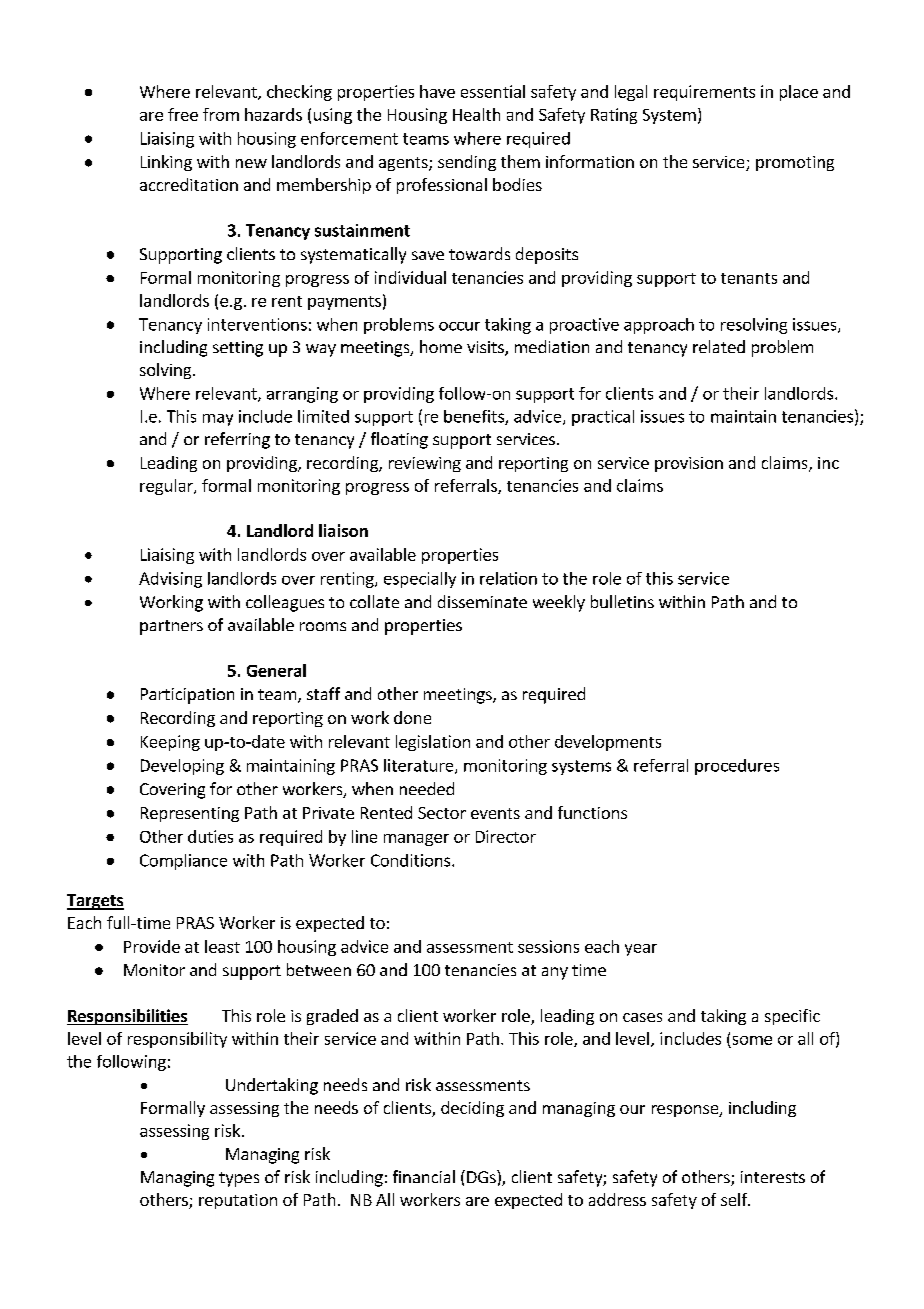  I want to click on partners, so click(171, 627).
